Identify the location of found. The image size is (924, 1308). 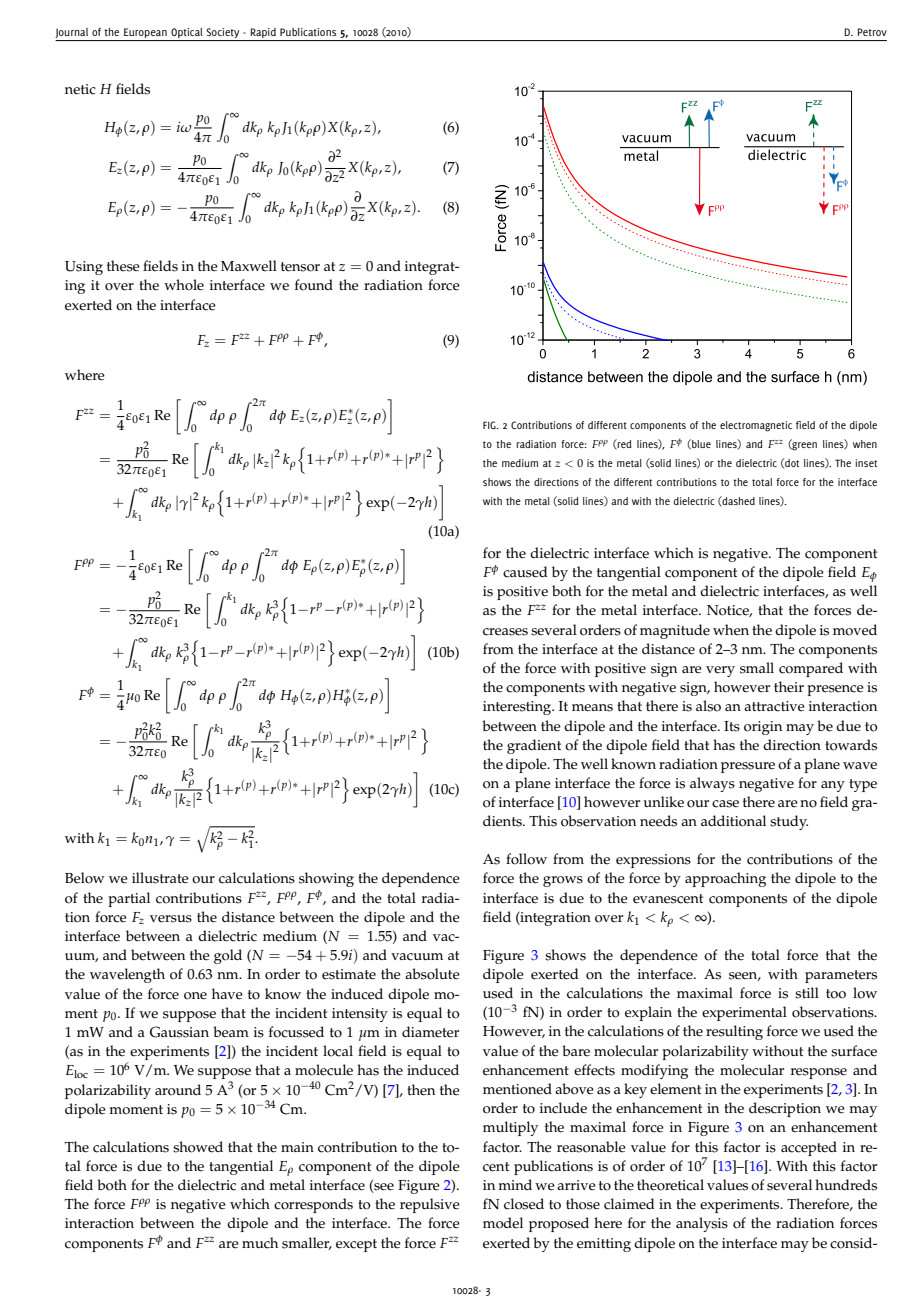
(314, 285).
